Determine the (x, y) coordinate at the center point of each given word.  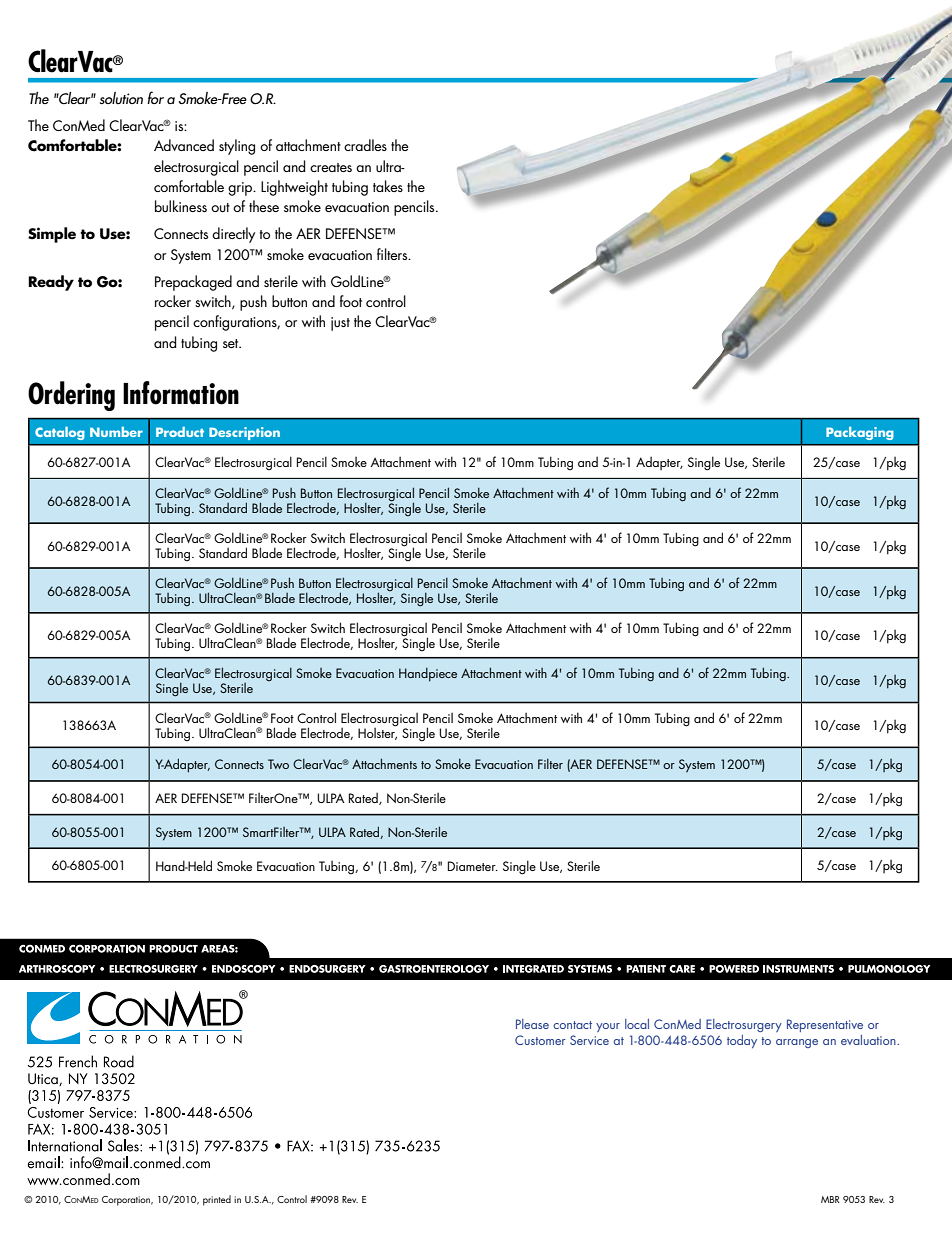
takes (388, 186)
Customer (540, 1040)
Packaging (860, 433)
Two (278, 764)
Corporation (127, 1201)
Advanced (184, 145)
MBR (830, 1199)
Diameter (473, 866)
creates (331, 167)
